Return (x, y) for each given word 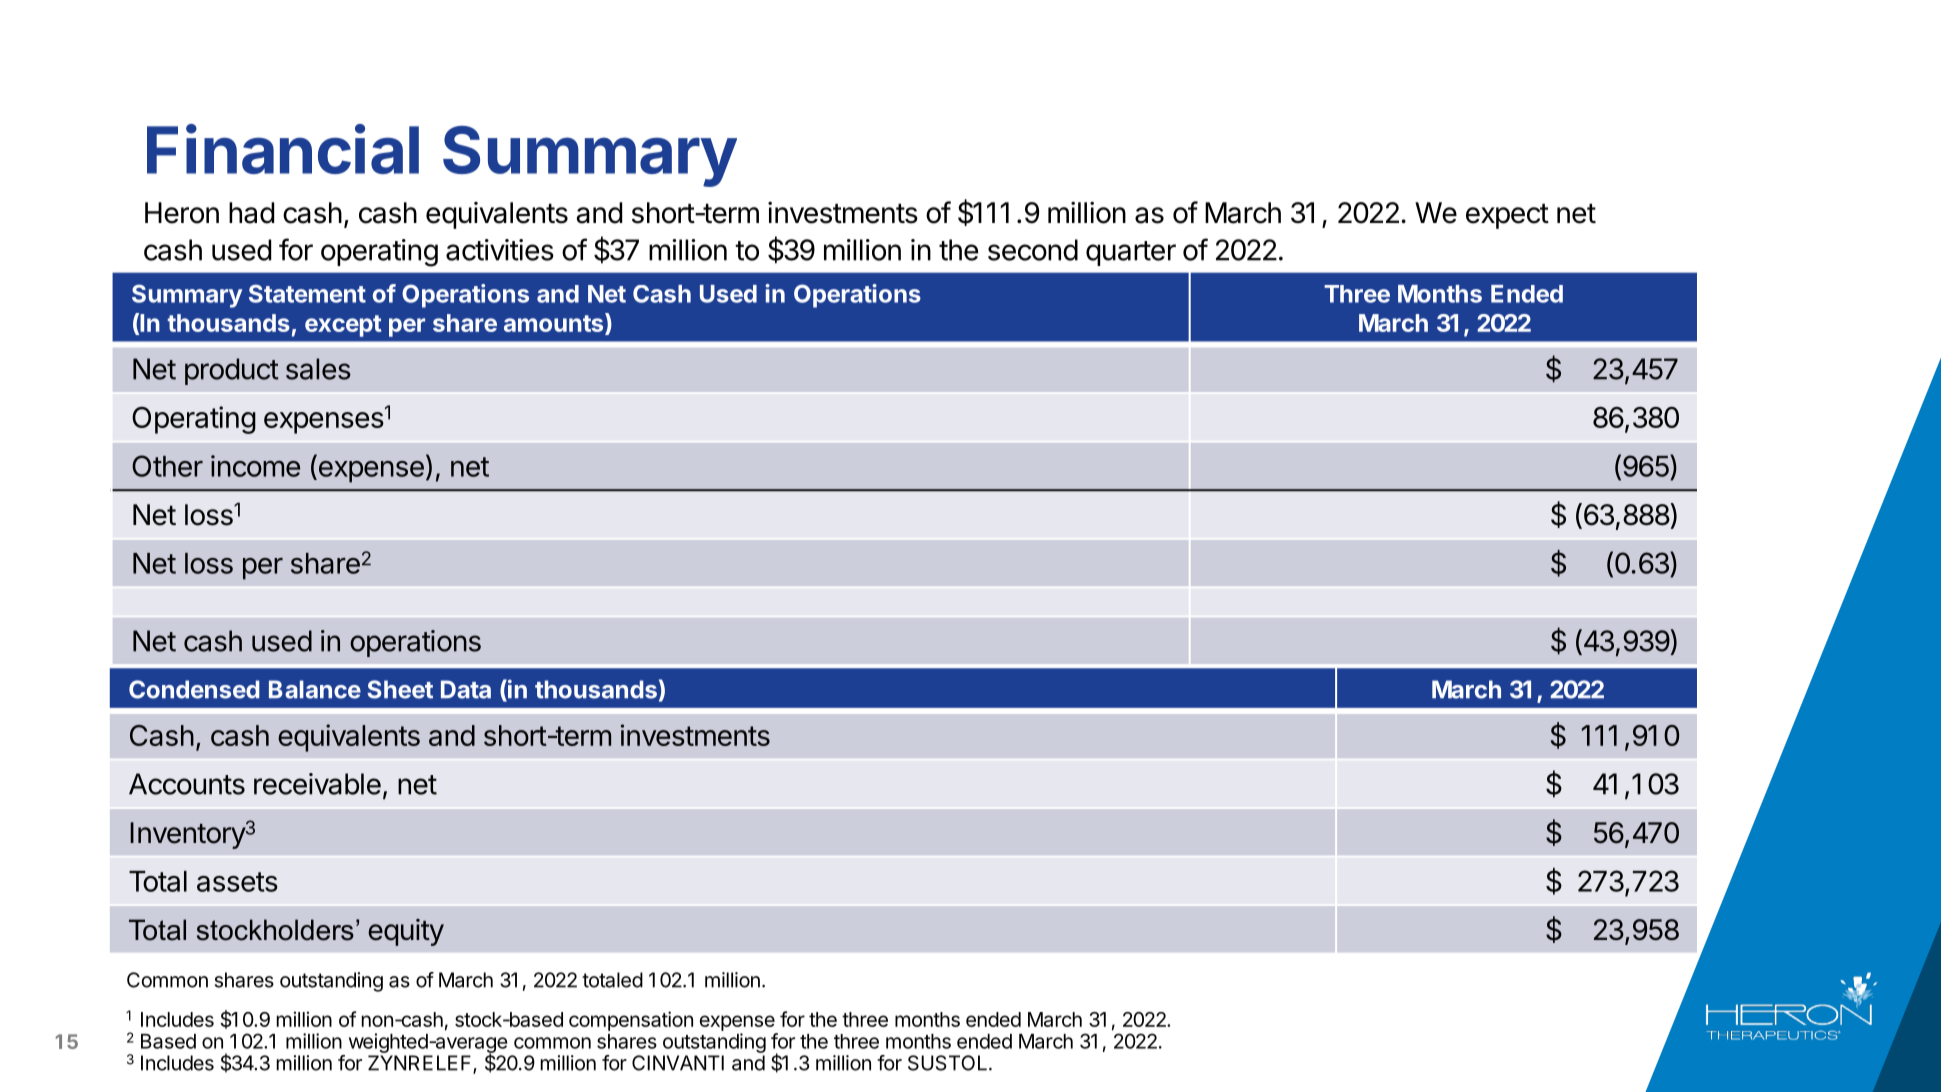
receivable (317, 784)
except (343, 326)
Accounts (187, 784)
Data (466, 689)
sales (318, 369)
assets (237, 882)
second (1033, 250)
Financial (283, 149)
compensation (631, 1021)
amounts (555, 323)
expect (1507, 216)
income (255, 466)
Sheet (400, 689)
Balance (315, 689)
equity (406, 932)
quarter (1131, 253)
